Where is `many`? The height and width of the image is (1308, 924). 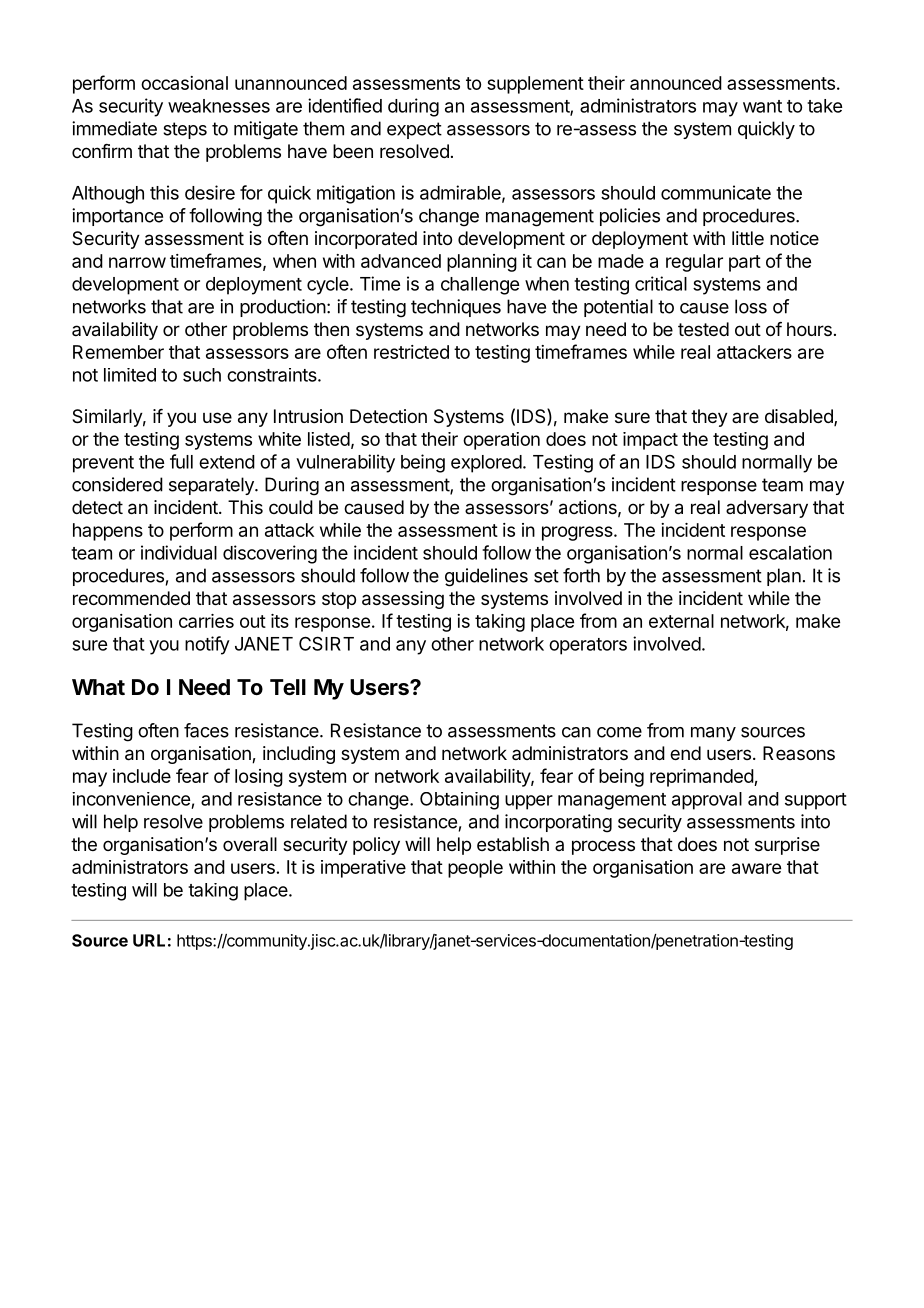
many is located at coordinates (713, 734).
